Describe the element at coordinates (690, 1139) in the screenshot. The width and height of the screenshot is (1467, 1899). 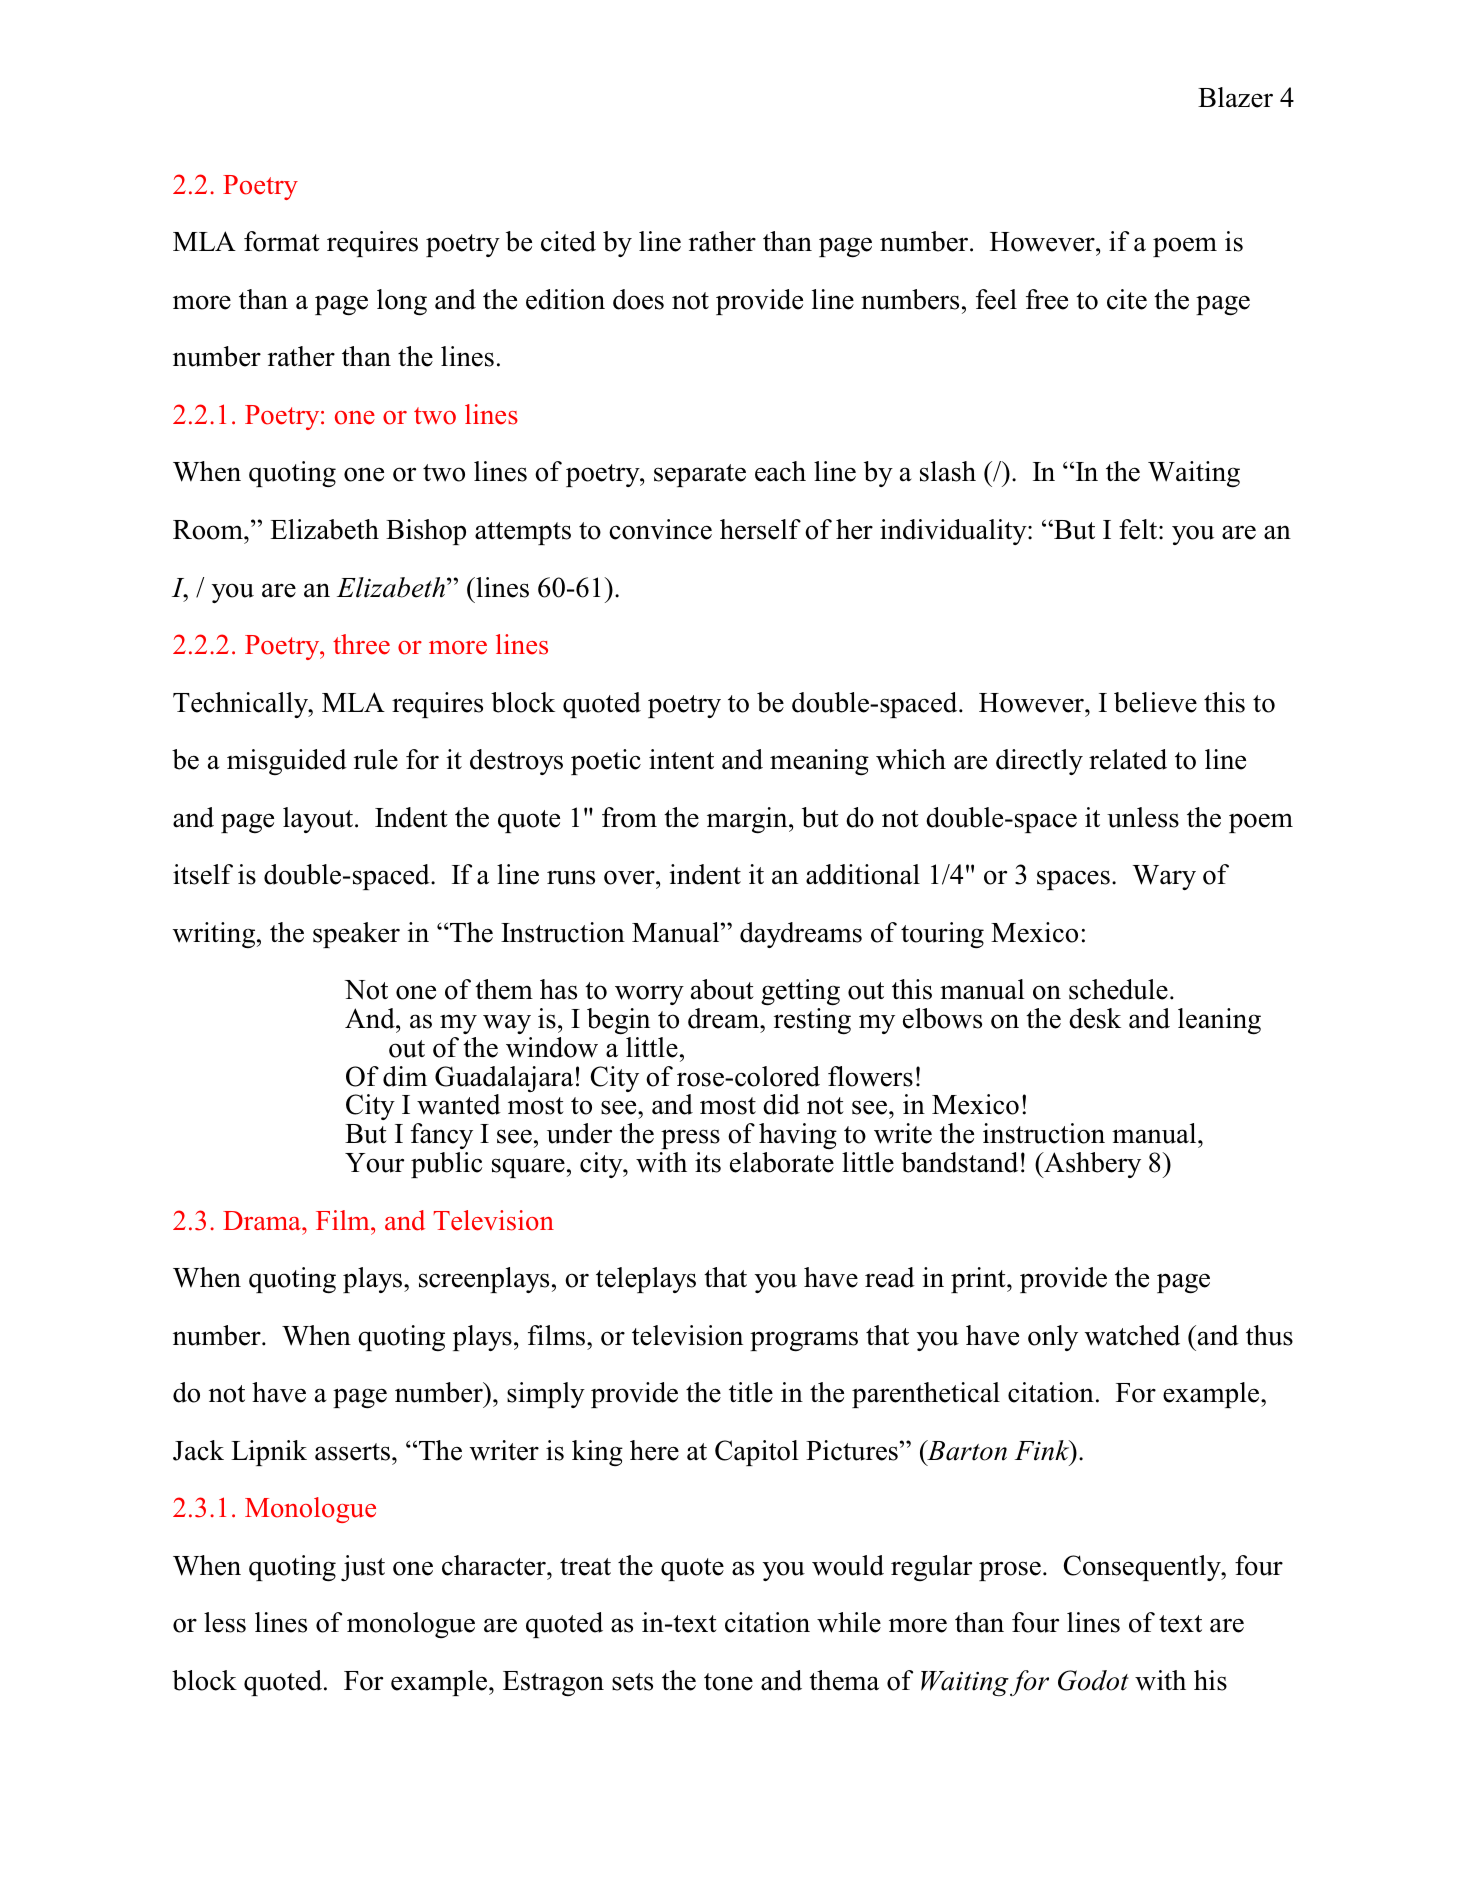
I see `press` at that location.
